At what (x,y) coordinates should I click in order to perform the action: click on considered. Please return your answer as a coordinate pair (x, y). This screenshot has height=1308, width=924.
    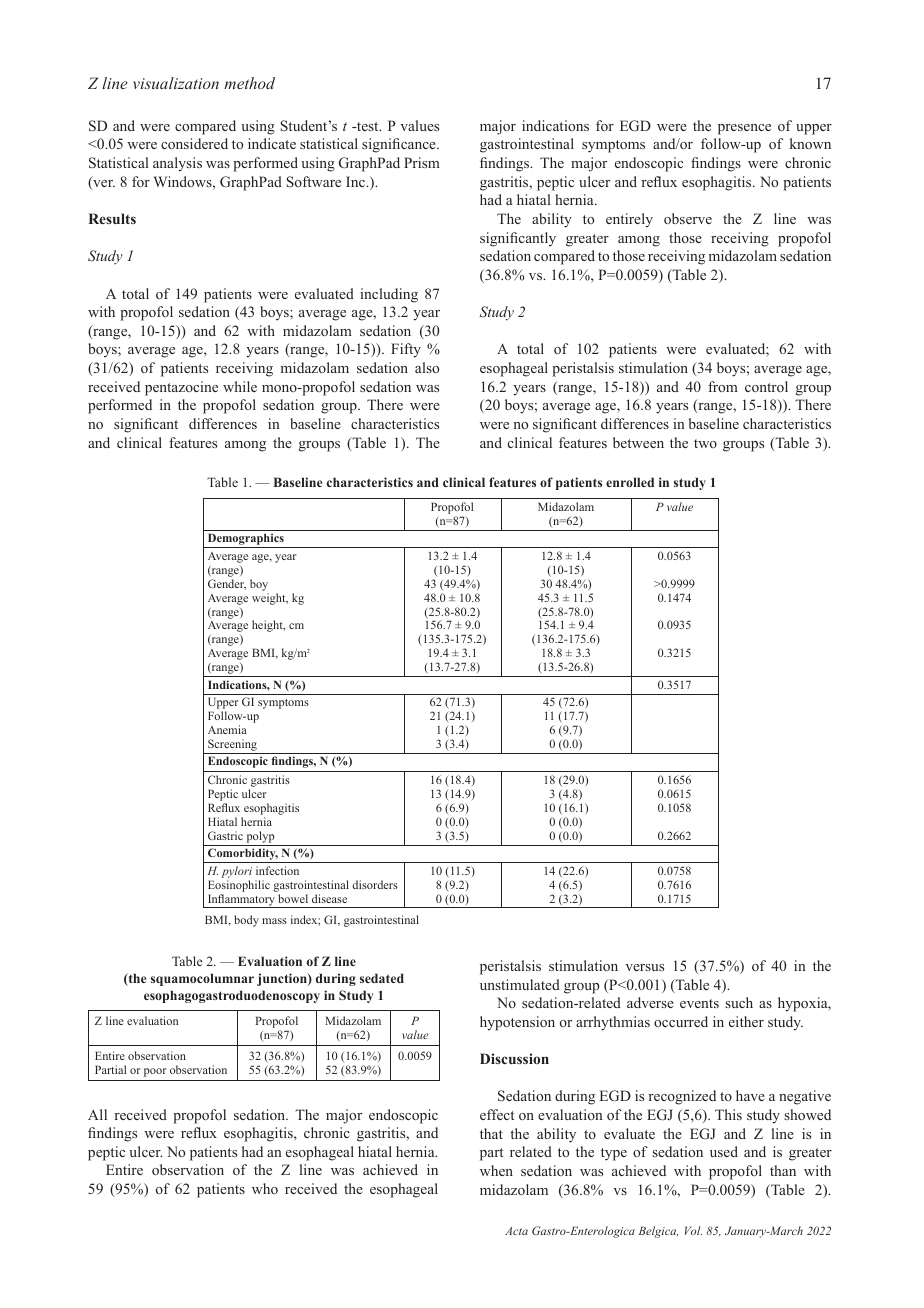
    Looking at the image, I should click on (194, 143).
